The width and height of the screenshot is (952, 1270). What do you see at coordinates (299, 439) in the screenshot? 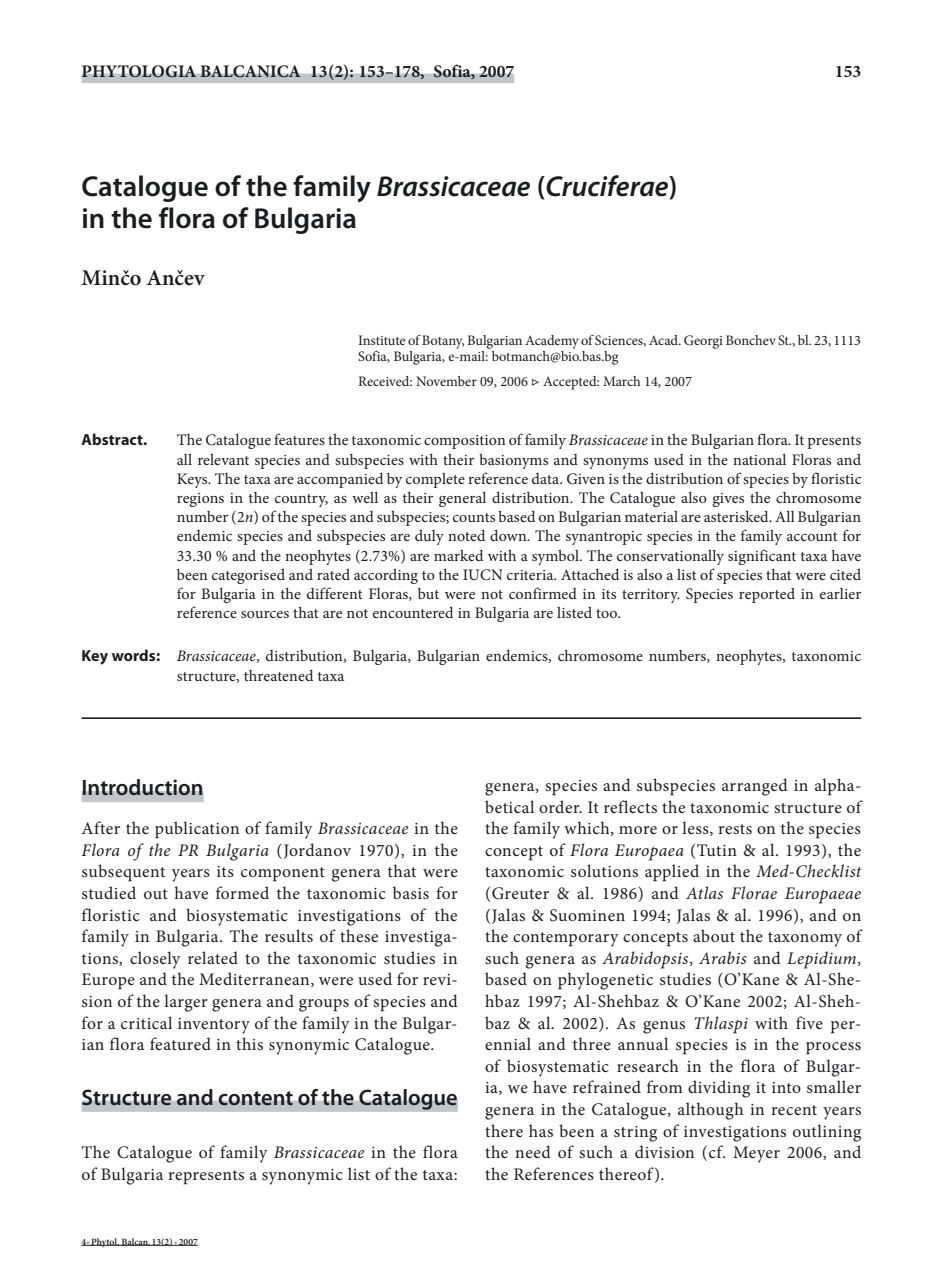
I see `features` at bounding box center [299, 439].
